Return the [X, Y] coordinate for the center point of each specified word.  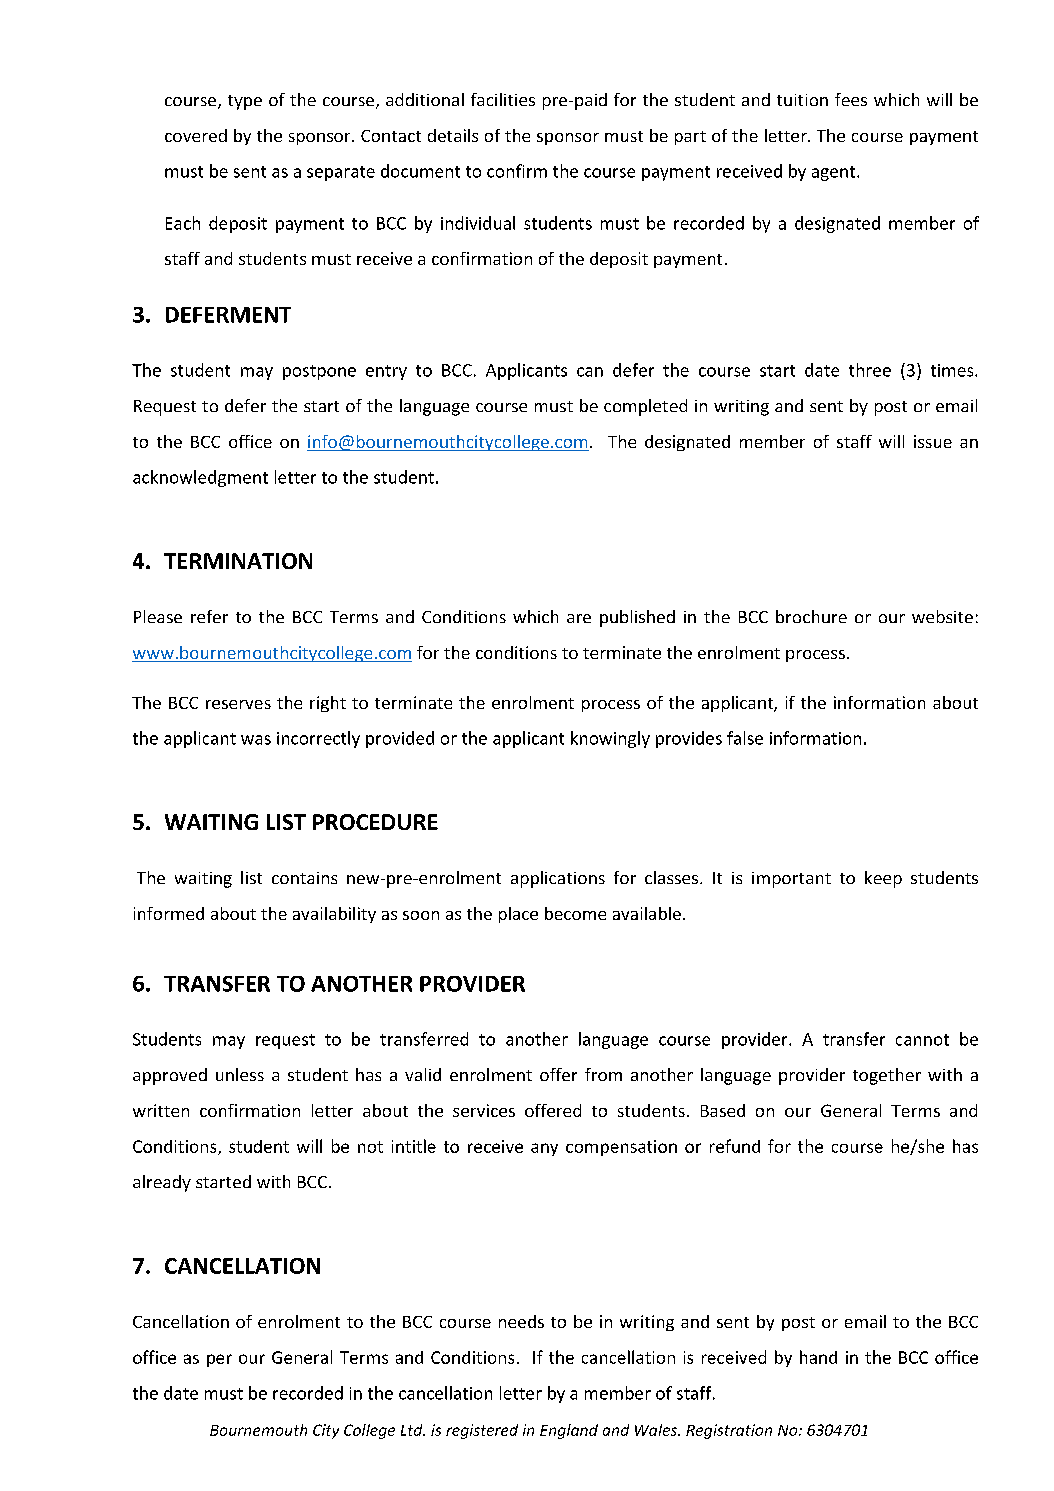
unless [240, 1074]
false [745, 738]
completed [645, 407]
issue [933, 441]
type [245, 102]
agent [835, 173]
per [219, 1360]
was [256, 740]
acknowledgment [200, 478]
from [603, 1074]
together [887, 1076]
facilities [503, 99]
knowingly [610, 739]
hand [818, 1357]
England [569, 1431]
